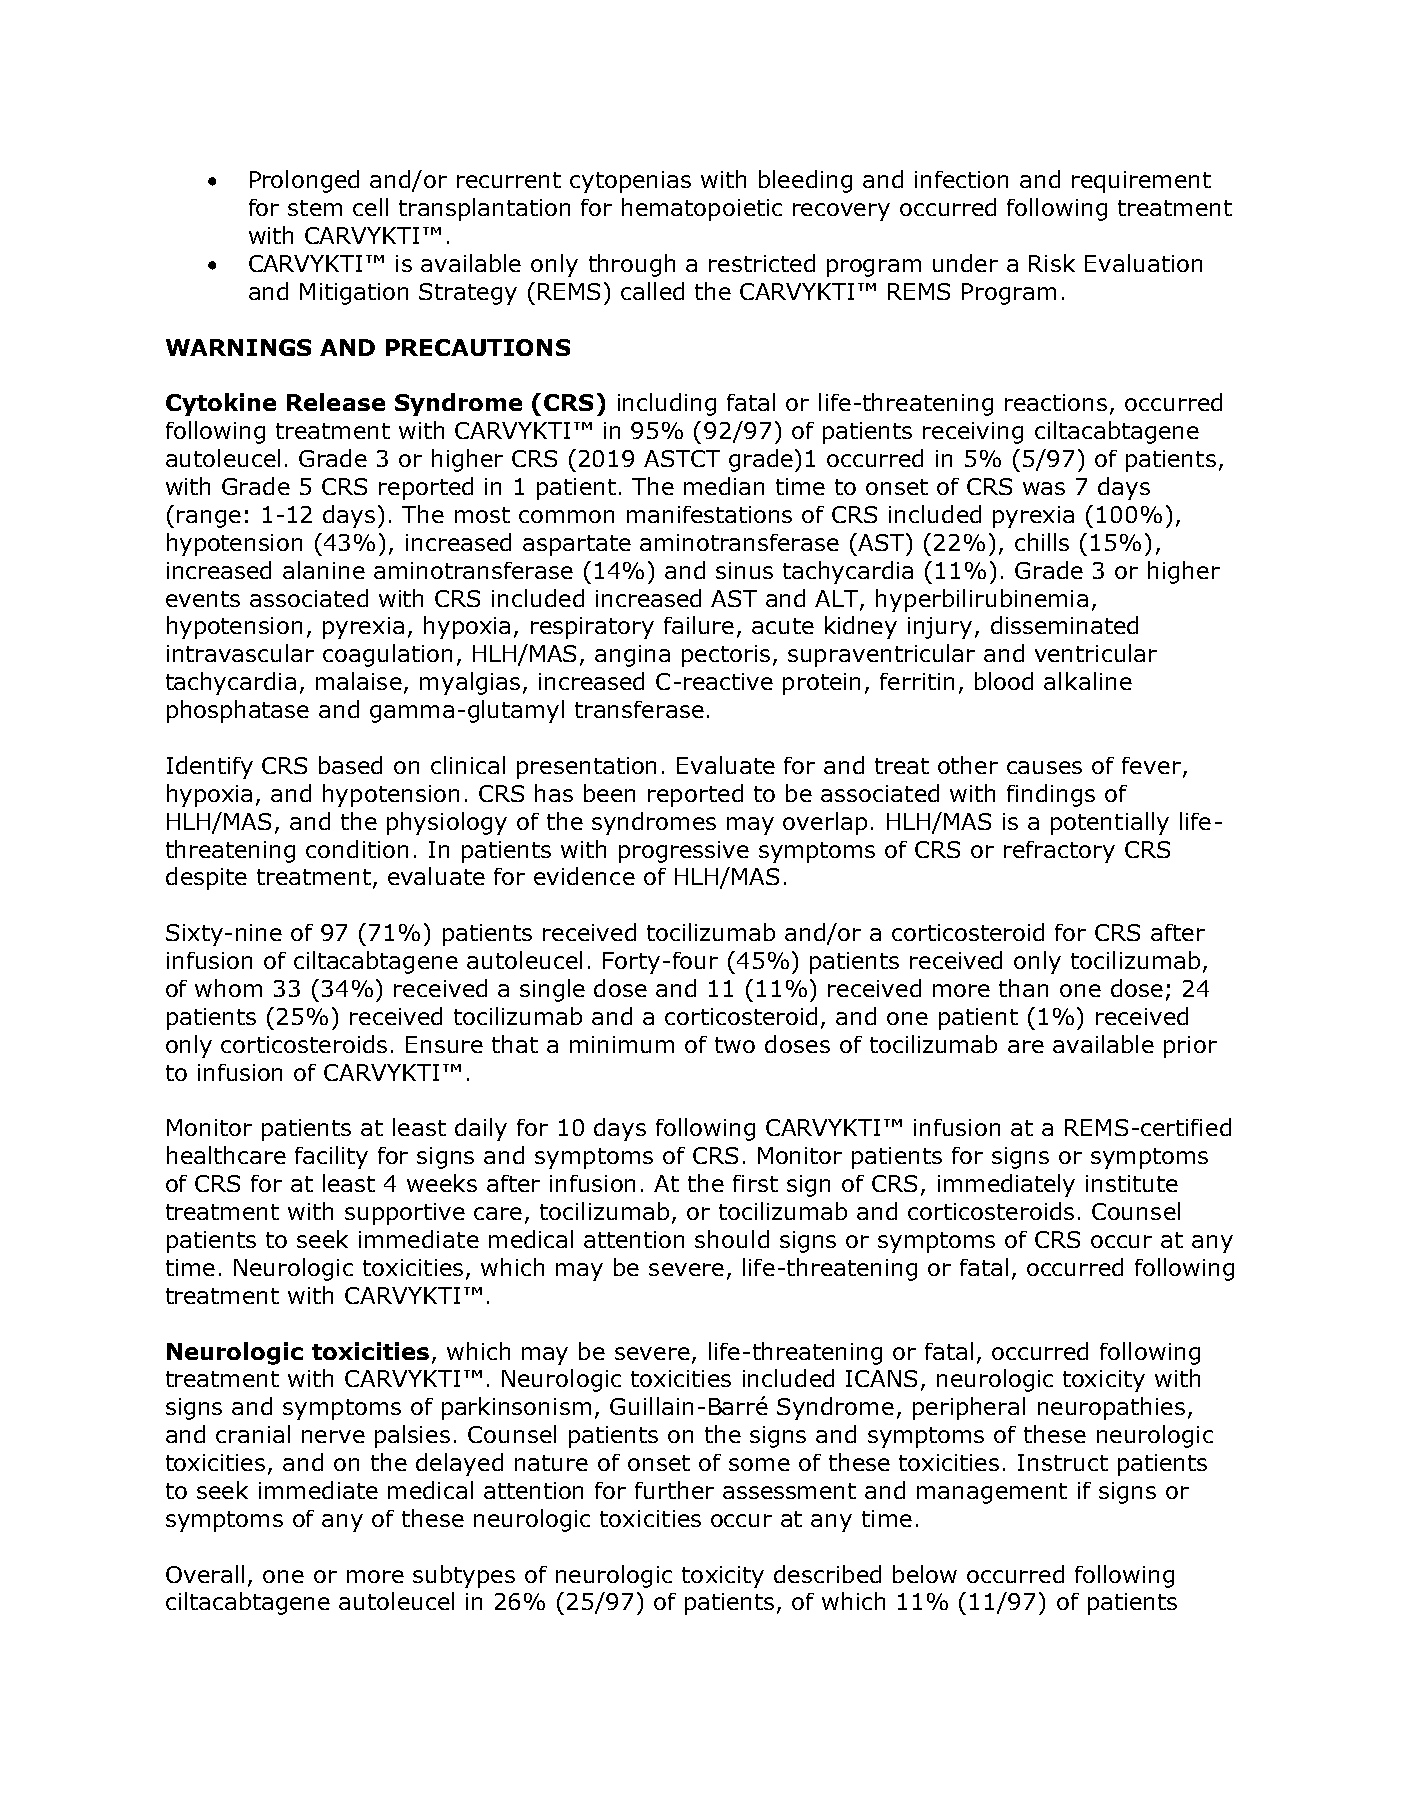  I want to click on facility, so click(331, 1157).
